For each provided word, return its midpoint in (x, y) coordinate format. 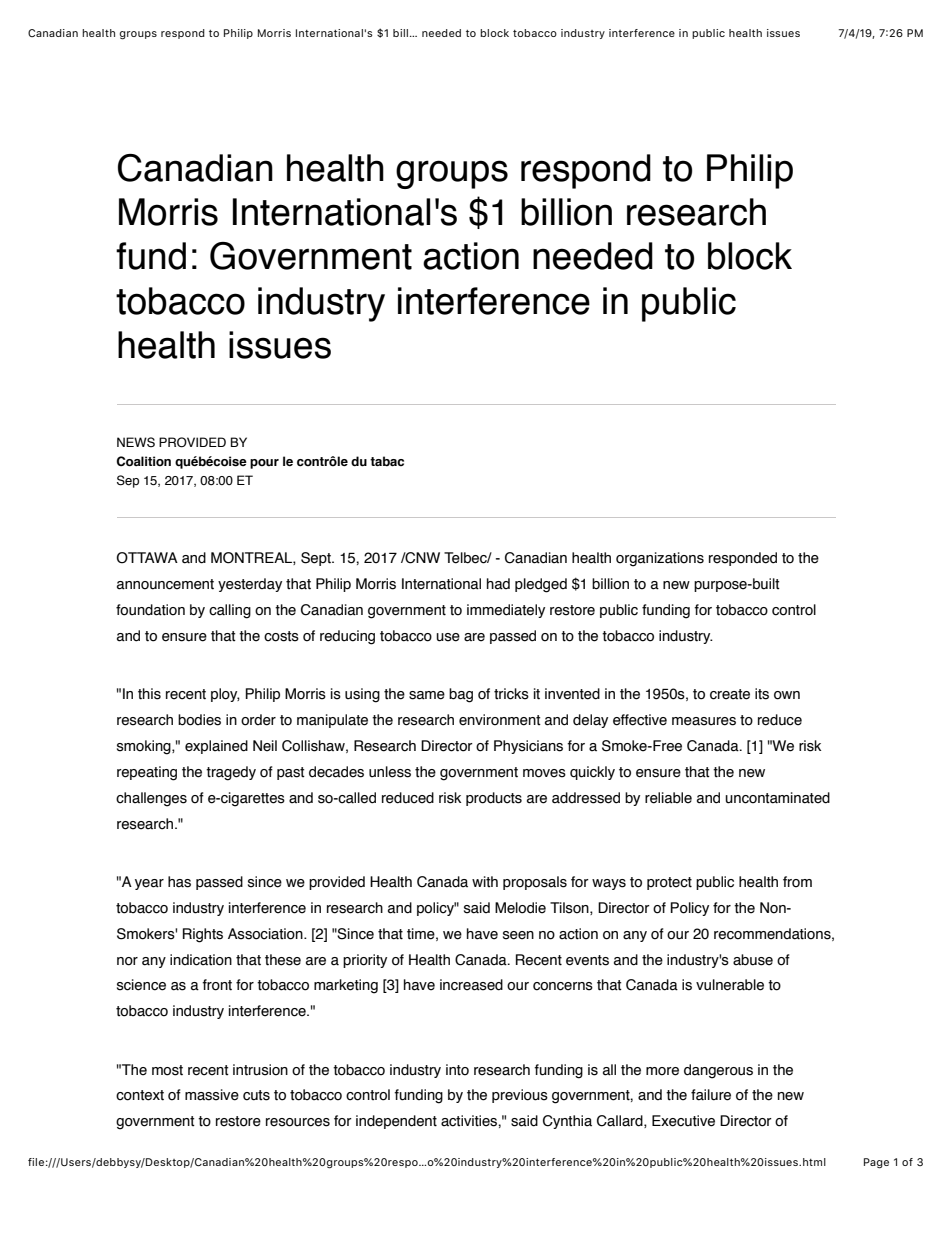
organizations (660, 559)
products (494, 799)
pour (264, 464)
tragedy (231, 773)
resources (298, 1122)
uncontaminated (777, 798)
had (498, 584)
